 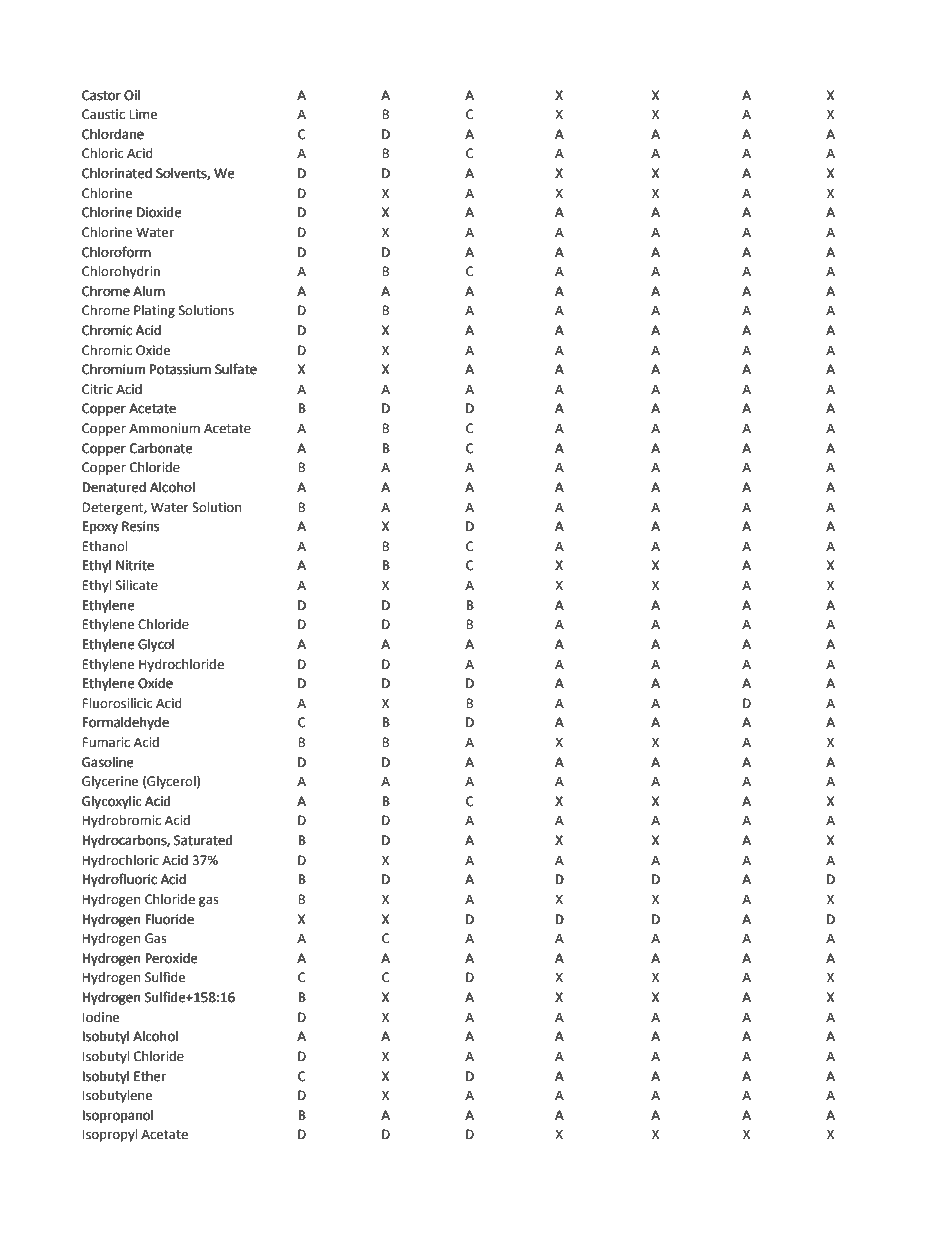 What do you see at coordinates (236, 369) in the screenshot?
I see `Sulfate` at bounding box center [236, 369].
